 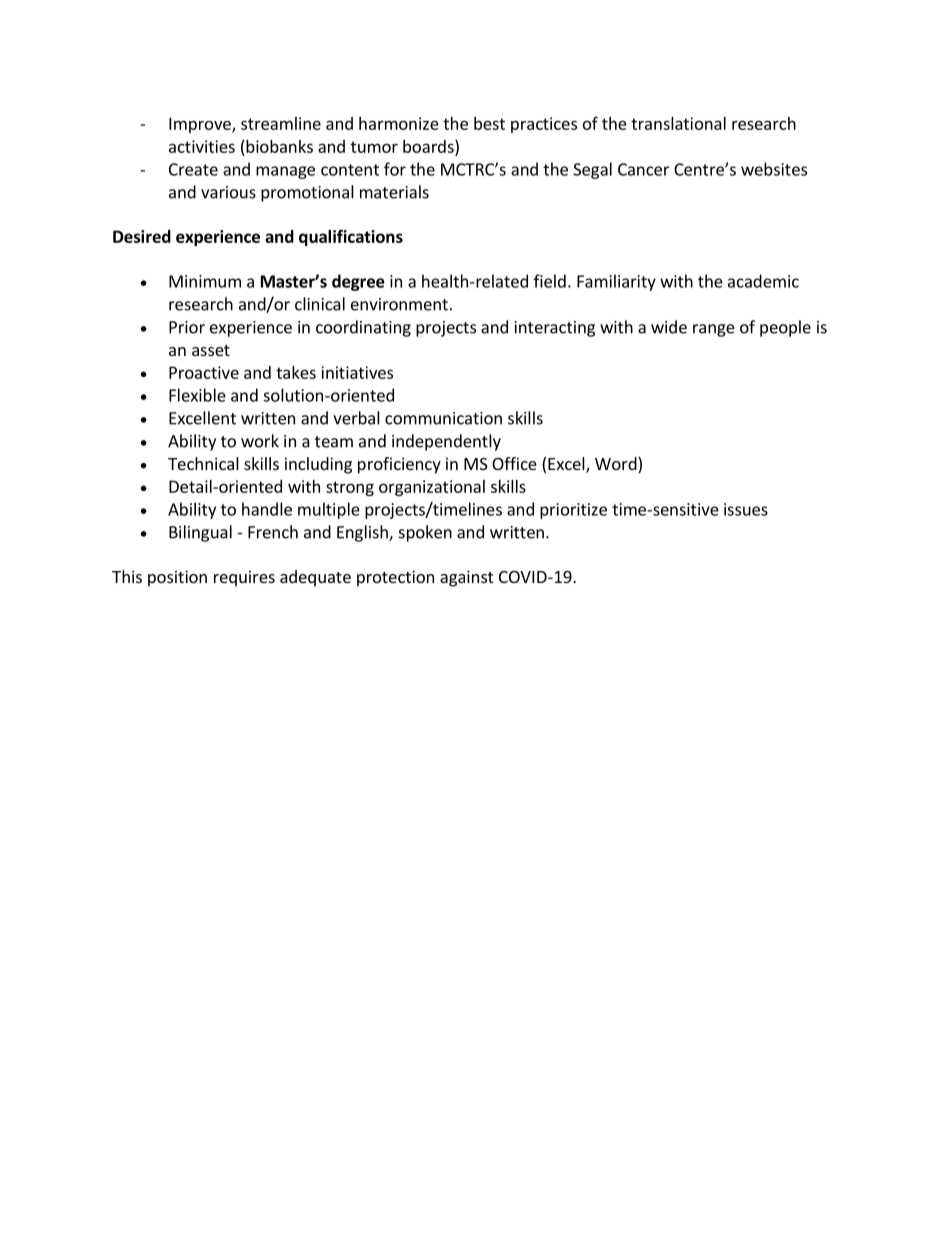 What do you see at coordinates (363, 328) in the screenshot?
I see `coordinating` at bounding box center [363, 328].
